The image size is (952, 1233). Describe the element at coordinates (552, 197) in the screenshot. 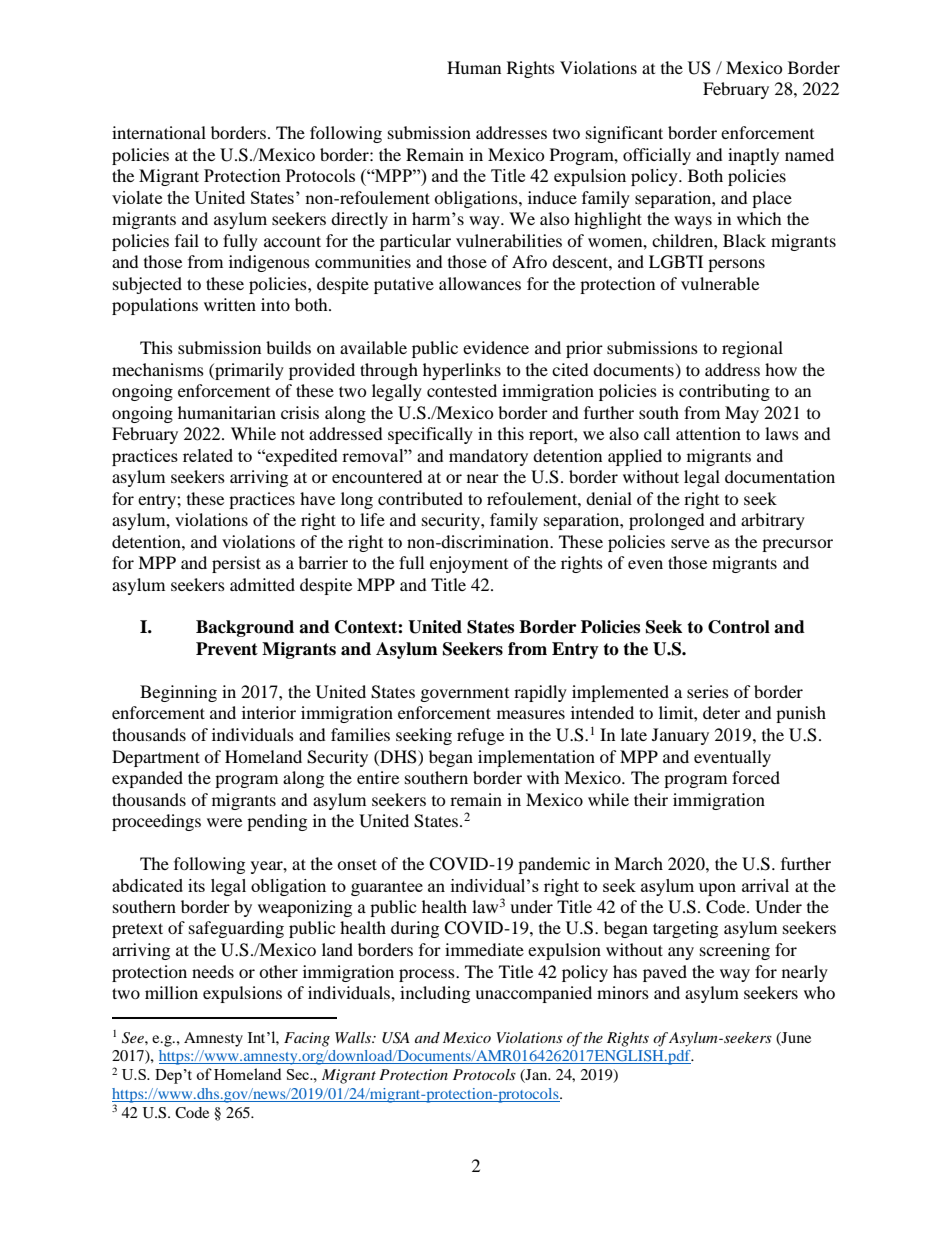

I see `induce` at that location.
